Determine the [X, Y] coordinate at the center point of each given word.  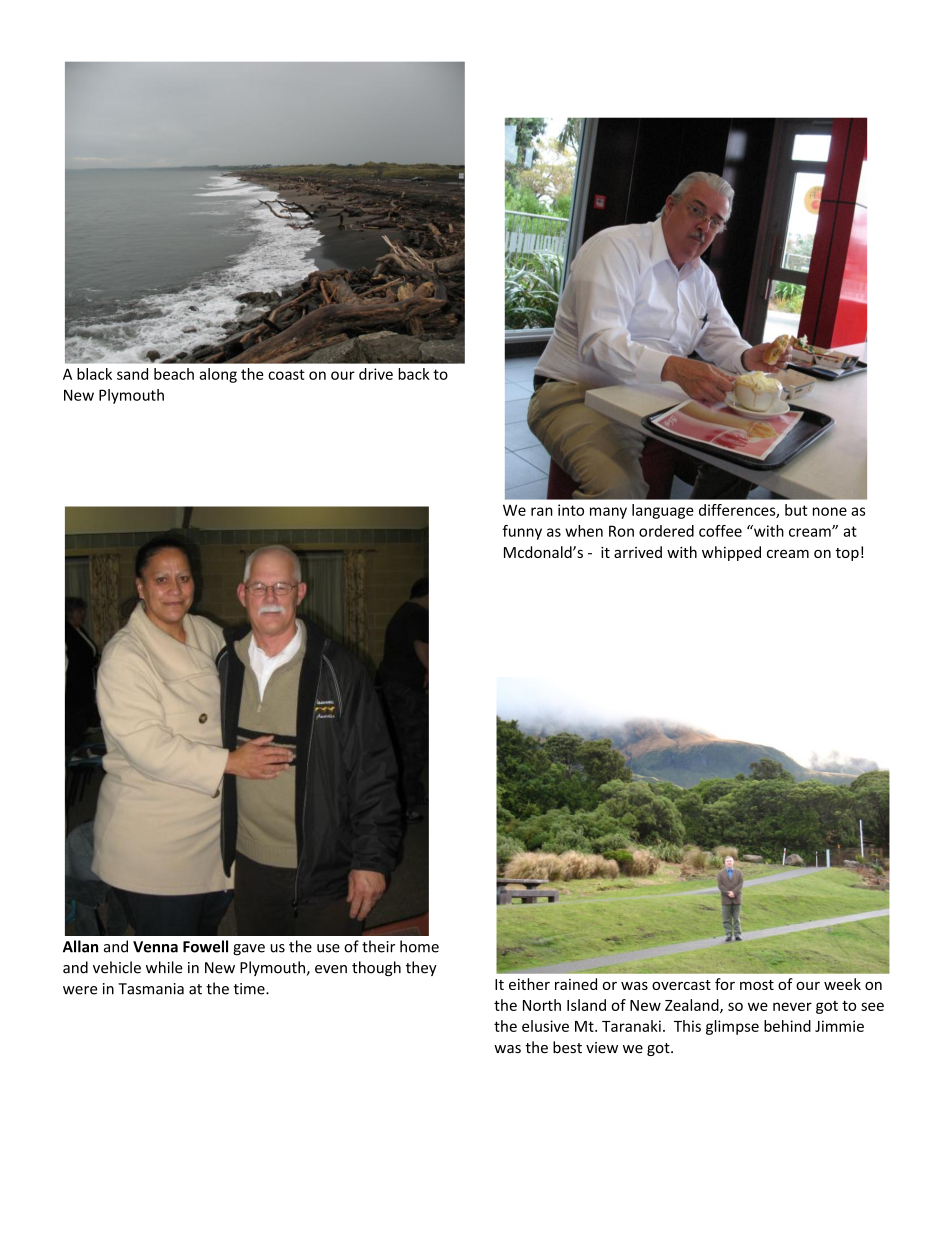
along [218, 375]
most [757, 985]
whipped [731, 553]
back [414, 374]
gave [249, 950]
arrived [638, 552]
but [796, 510]
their [378, 946]
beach [174, 374]
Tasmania [151, 989]
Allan [80, 946]
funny [522, 532]
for [725, 984]
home [419, 946]
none [830, 511]
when [584, 531]
